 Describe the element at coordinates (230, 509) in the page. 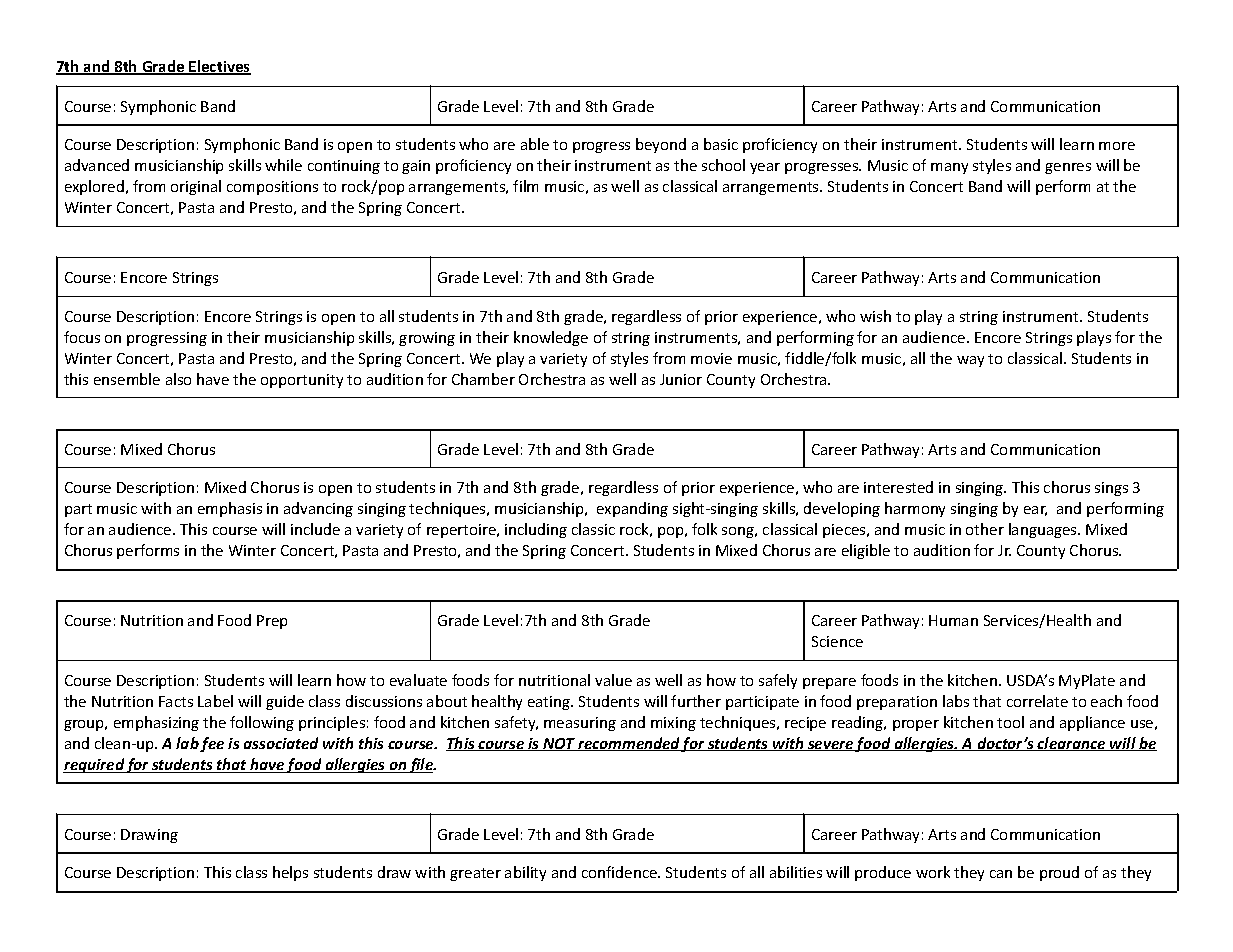

I see `emphasis` at that location.
